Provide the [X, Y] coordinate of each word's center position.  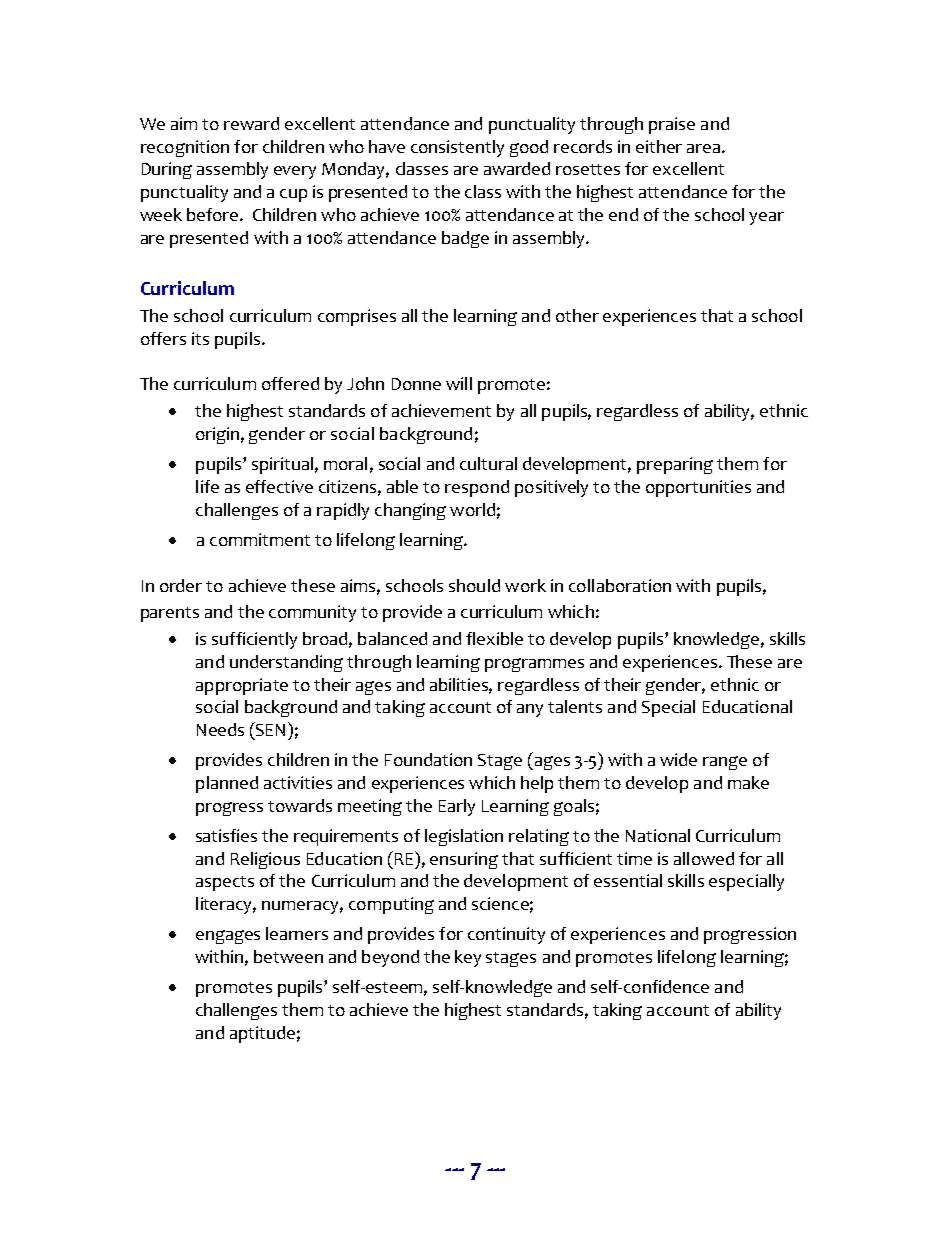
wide [678, 759]
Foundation [428, 759]
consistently [457, 148]
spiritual [282, 465]
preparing [675, 465]
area [705, 148]
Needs [220, 729]
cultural [488, 463]
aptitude [262, 1034]
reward [251, 123]
